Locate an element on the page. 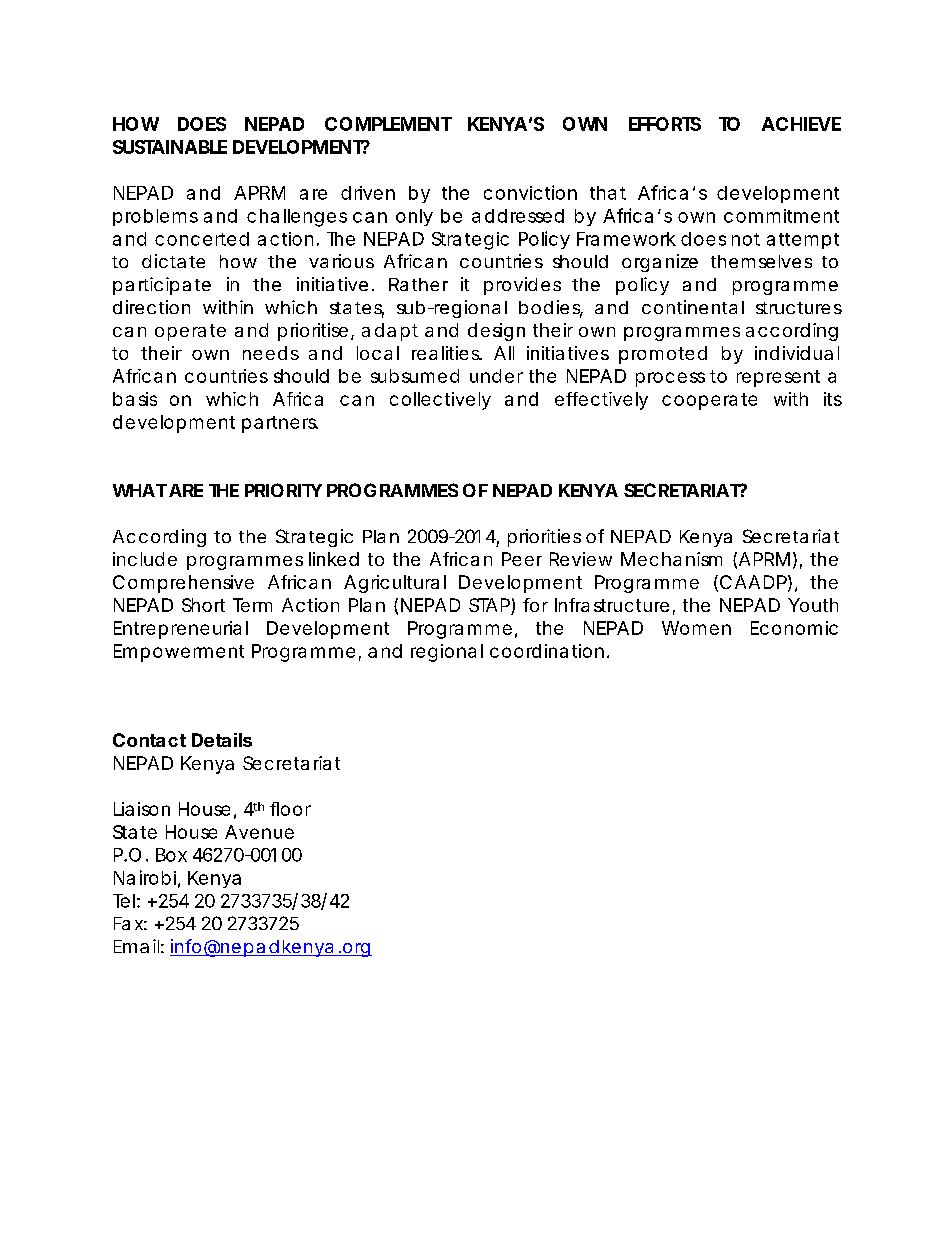  direction is located at coordinates (151, 307).
